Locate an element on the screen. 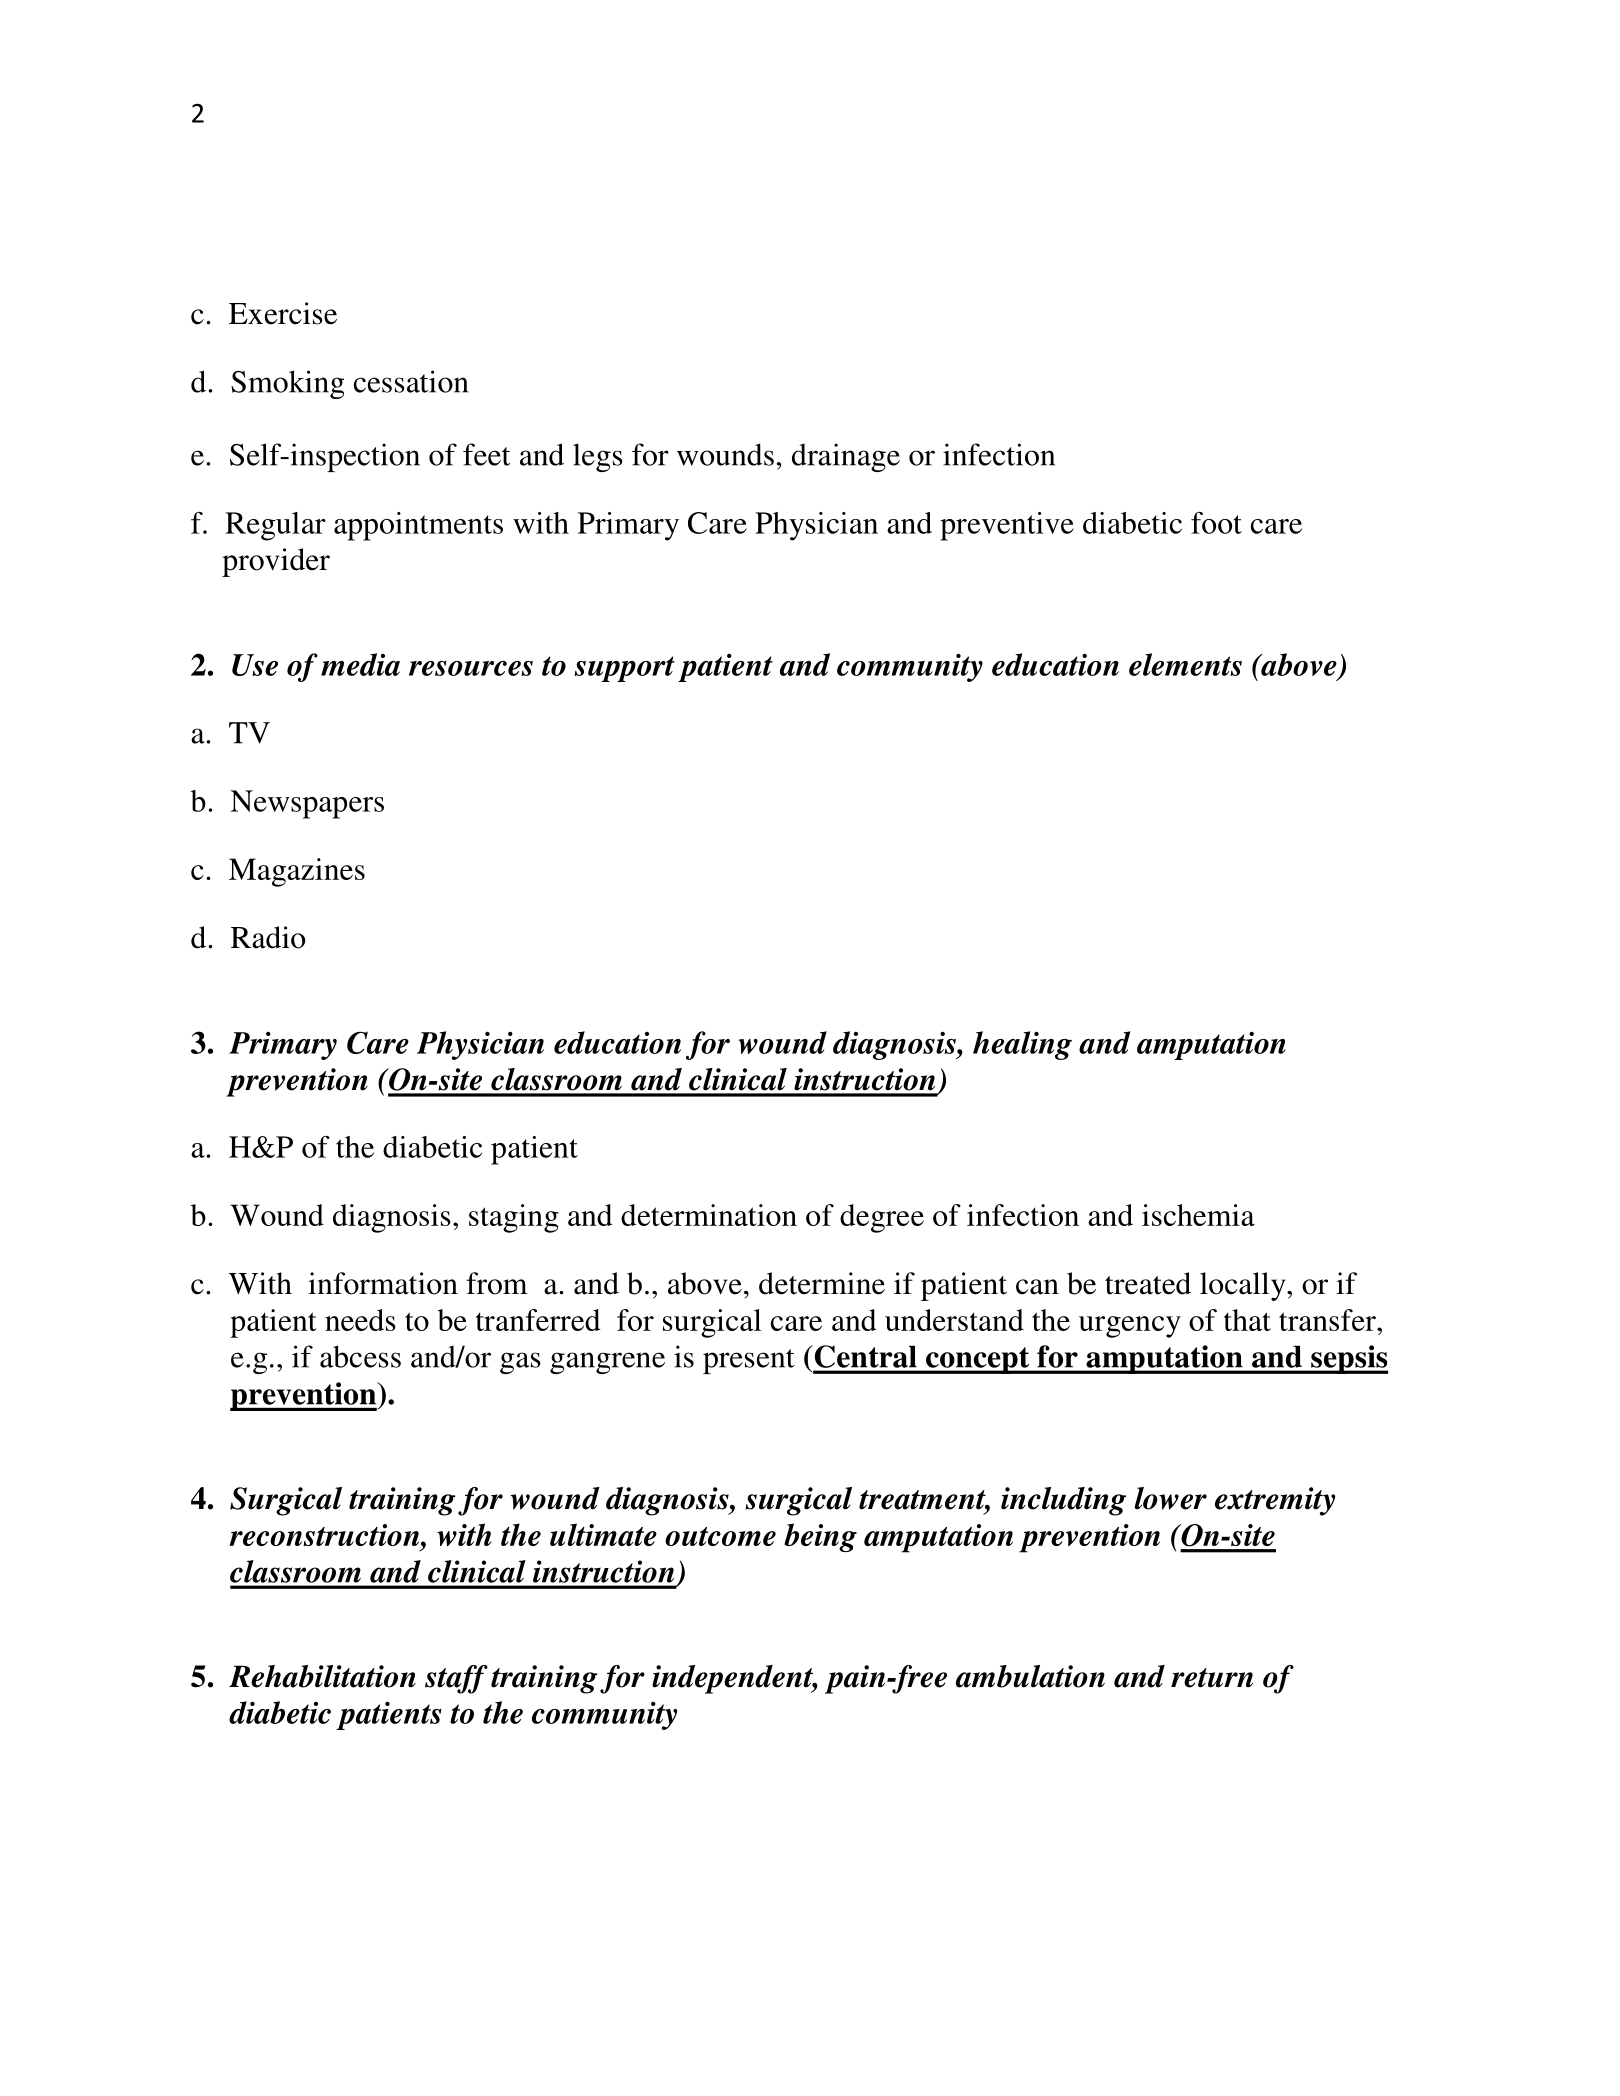 This screenshot has width=1620, height=2096. degree is located at coordinates (882, 1218).
